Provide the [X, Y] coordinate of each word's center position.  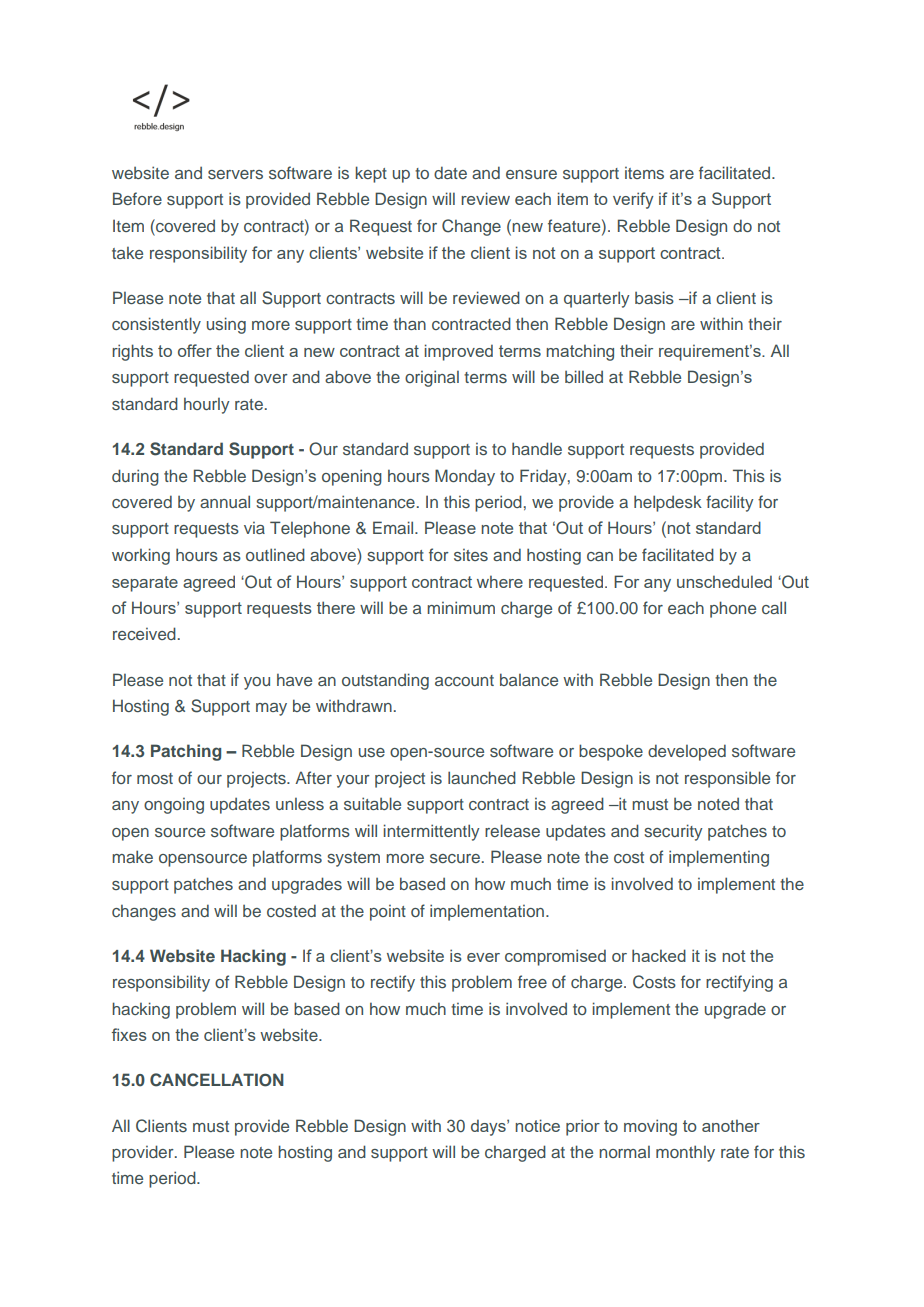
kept [371, 174]
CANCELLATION [217, 1080]
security [673, 832]
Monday [465, 477]
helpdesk [668, 503]
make [132, 856]
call [774, 607]
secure [456, 858]
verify [633, 200]
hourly [207, 406]
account [464, 680]
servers [235, 174]
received [144, 633]
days [489, 1127]
